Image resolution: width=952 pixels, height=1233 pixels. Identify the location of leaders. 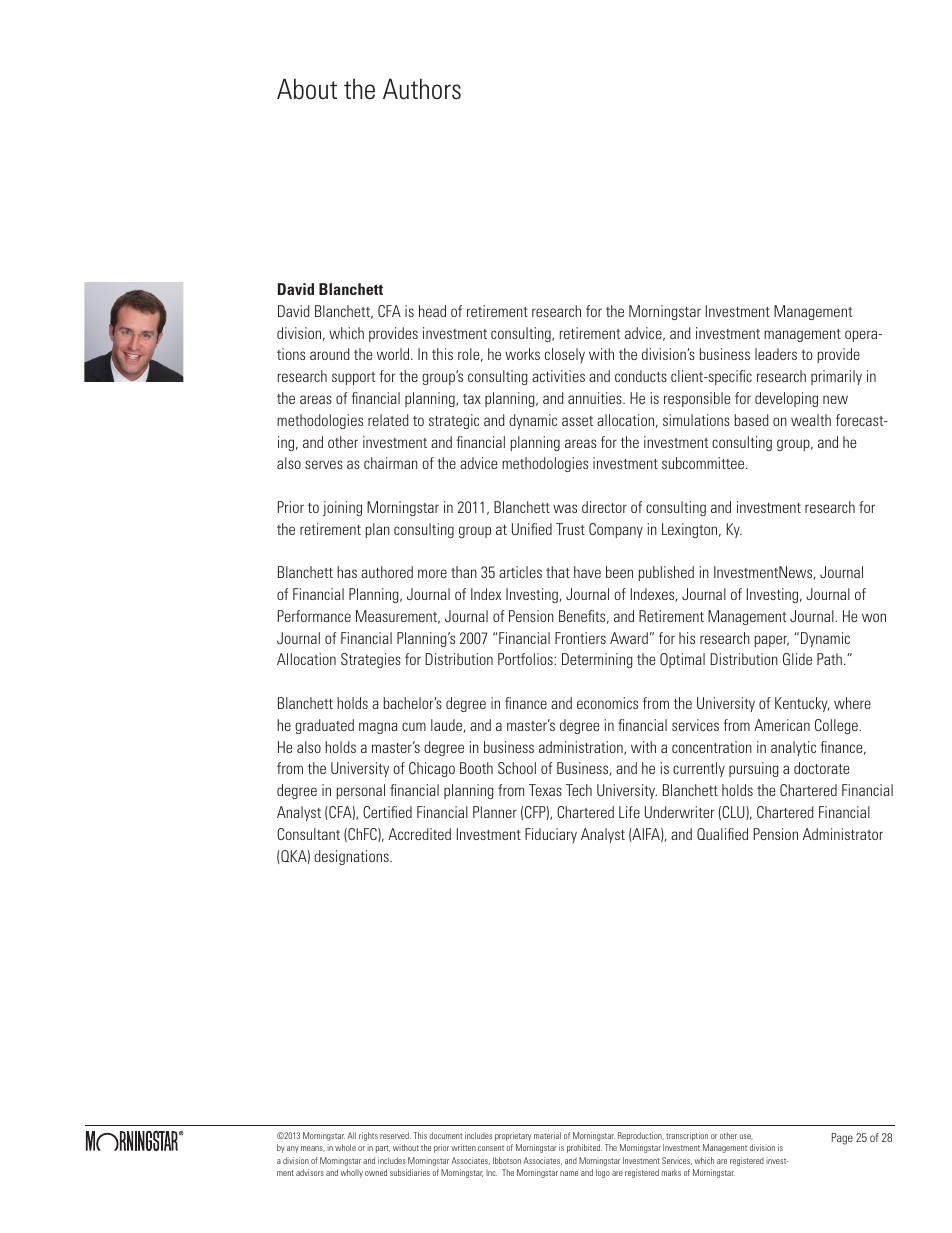
(776, 354).
